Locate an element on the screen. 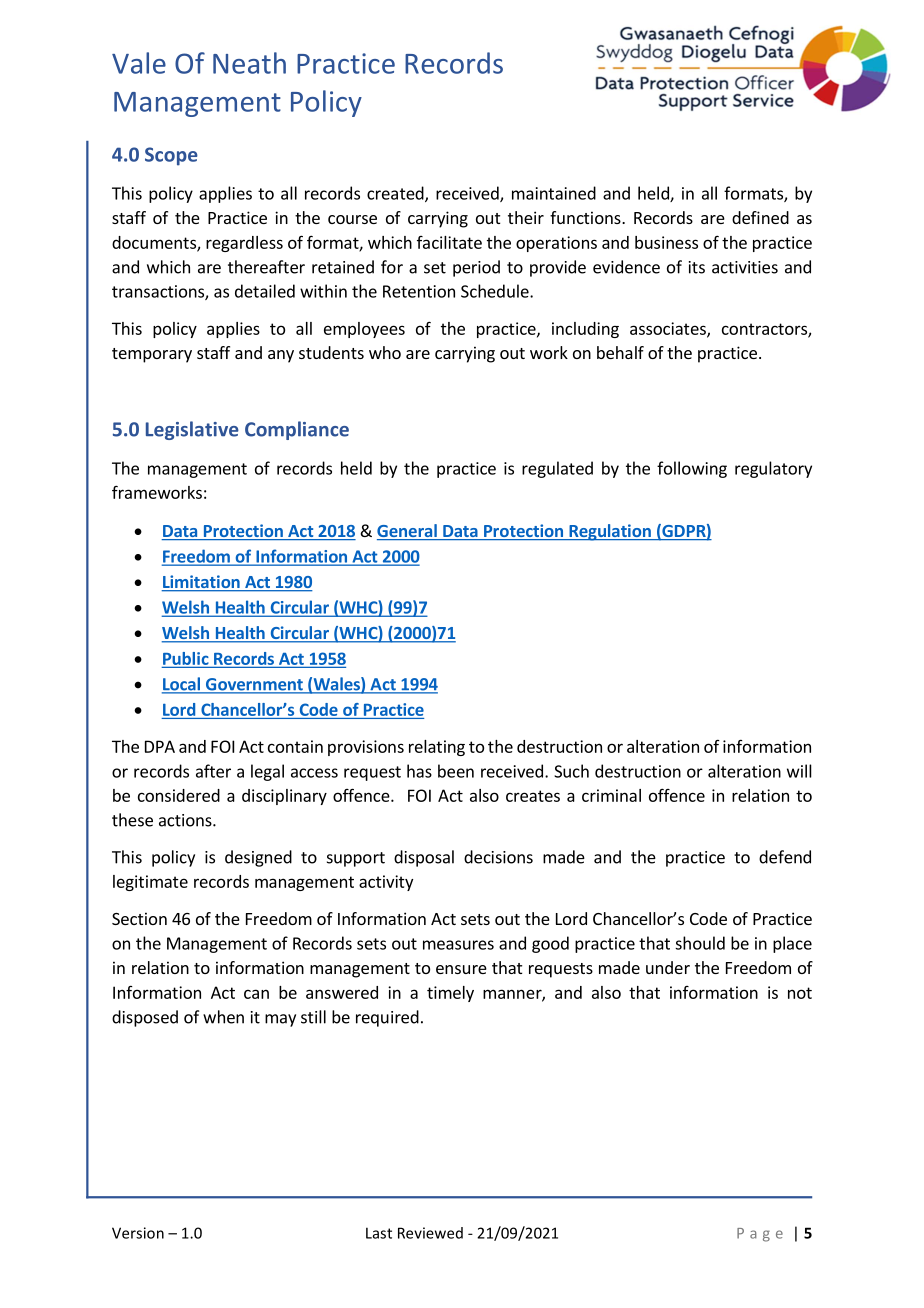  Version is located at coordinates (138, 1233).
